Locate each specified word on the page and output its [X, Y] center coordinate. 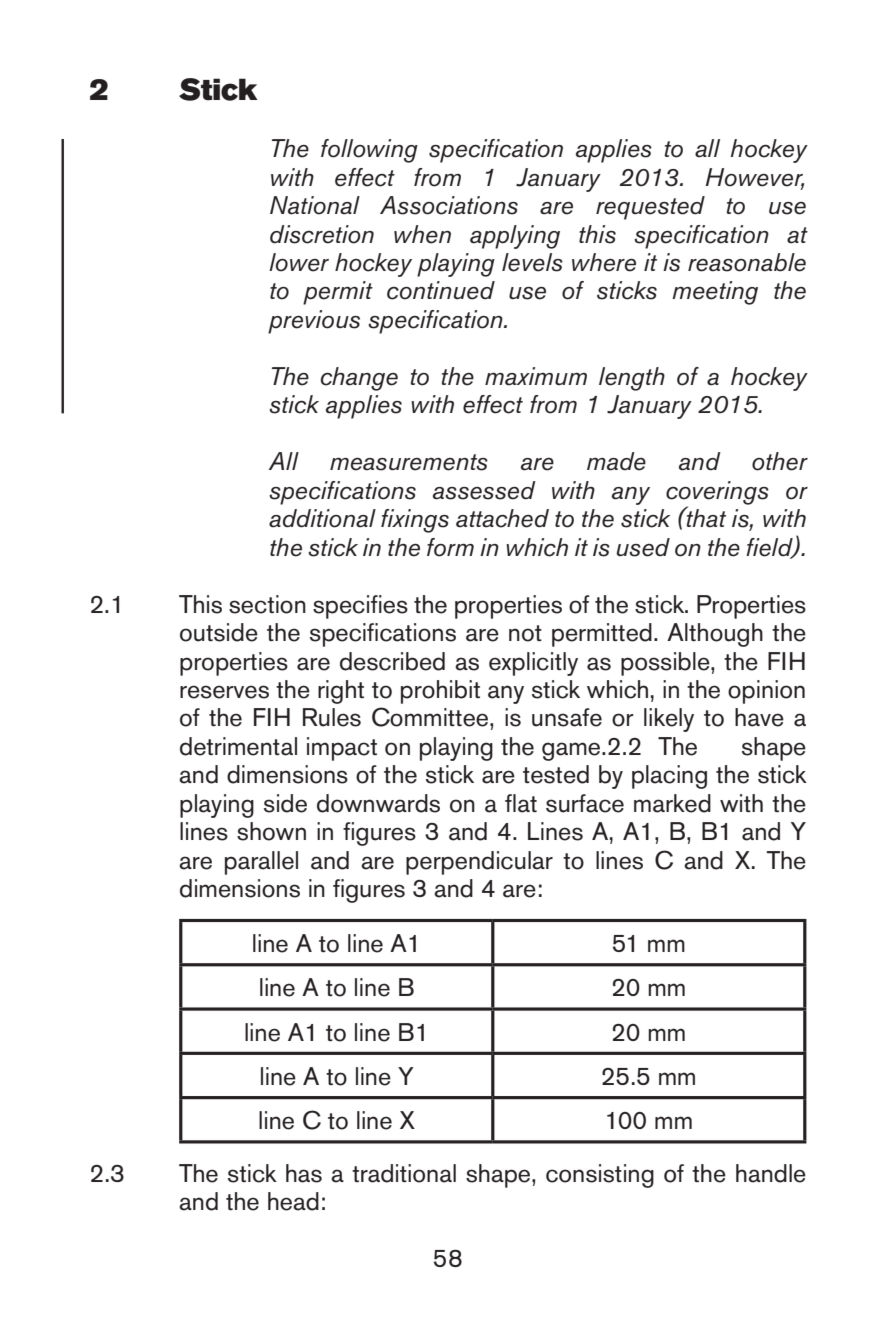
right [341, 692]
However [755, 178]
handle [771, 1173]
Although [715, 635]
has [304, 1173]
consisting [600, 1176]
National [315, 205]
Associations [449, 205]
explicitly [533, 664]
